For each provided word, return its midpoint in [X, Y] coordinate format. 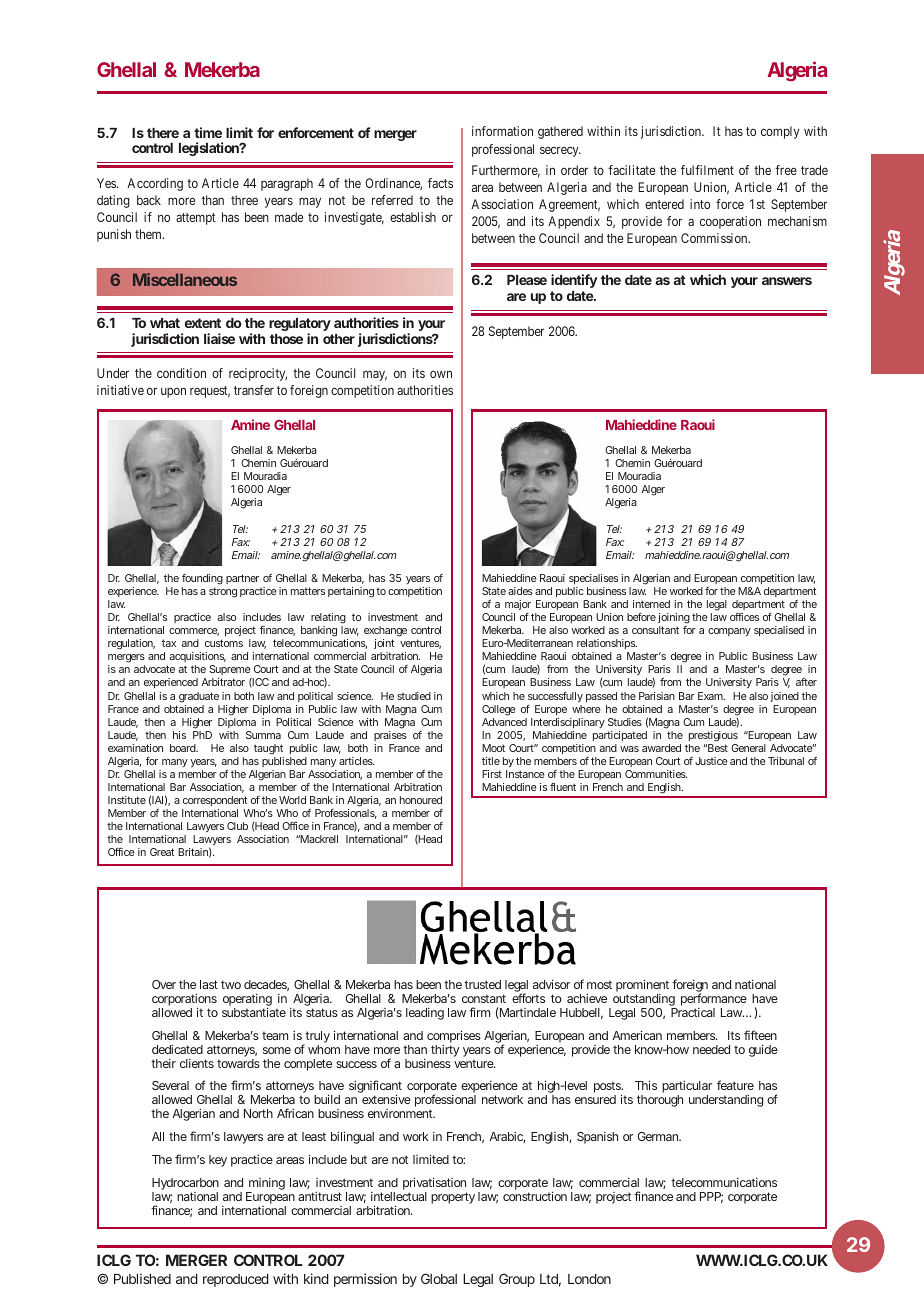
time [208, 132]
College [499, 710]
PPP [711, 1197]
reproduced [236, 1280]
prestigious [713, 736]
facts [440, 183]
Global [439, 1278]
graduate [199, 697]
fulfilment [707, 170]
